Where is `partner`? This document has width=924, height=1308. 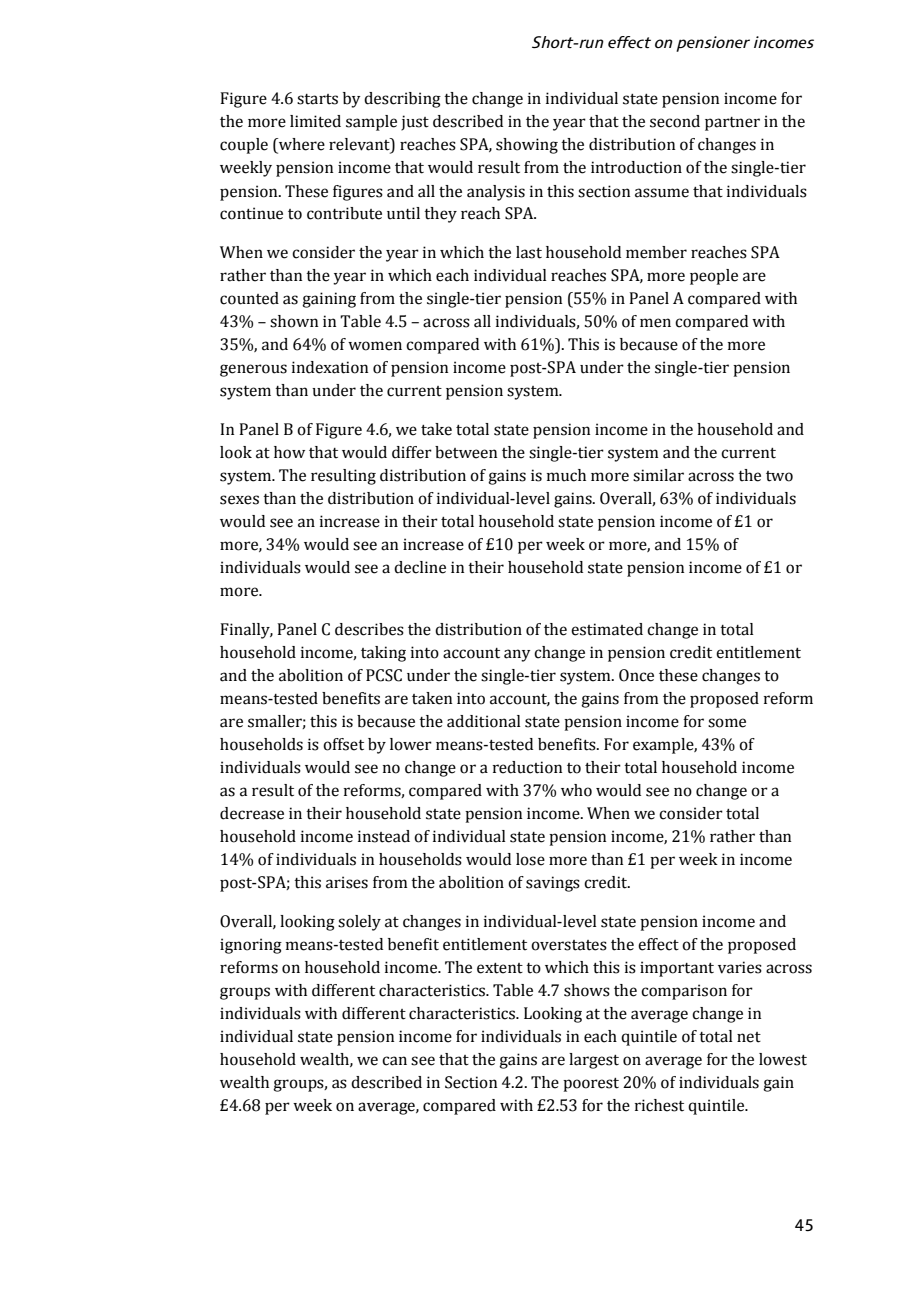 partner is located at coordinates (732, 124).
